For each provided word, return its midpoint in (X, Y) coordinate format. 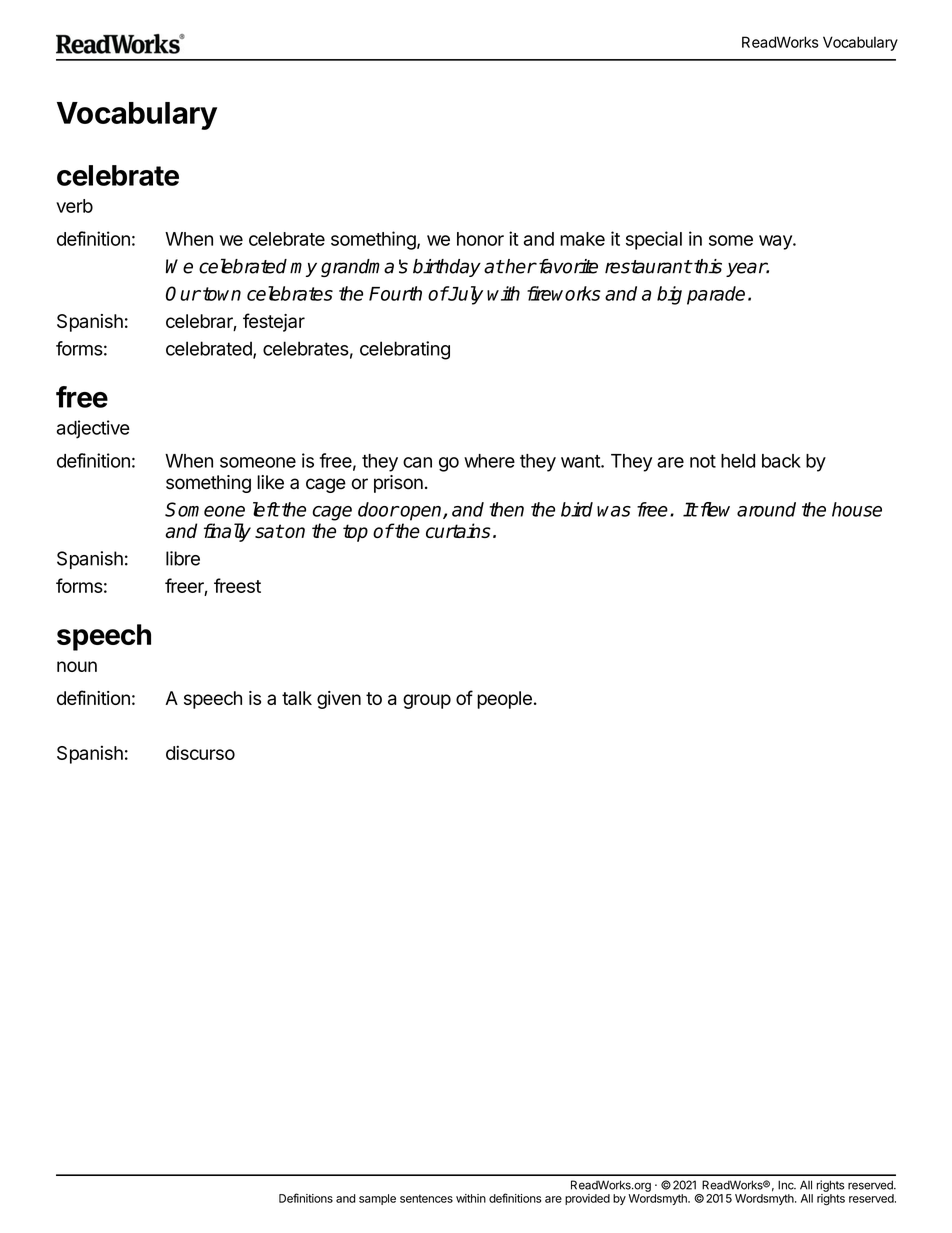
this (707, 266)
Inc (787, 1185)
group (427, 701)
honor (480, 239)
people (504, 700)
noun (77, 666)
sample (377, 1199)
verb (74, 206)
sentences (426, 1198)
